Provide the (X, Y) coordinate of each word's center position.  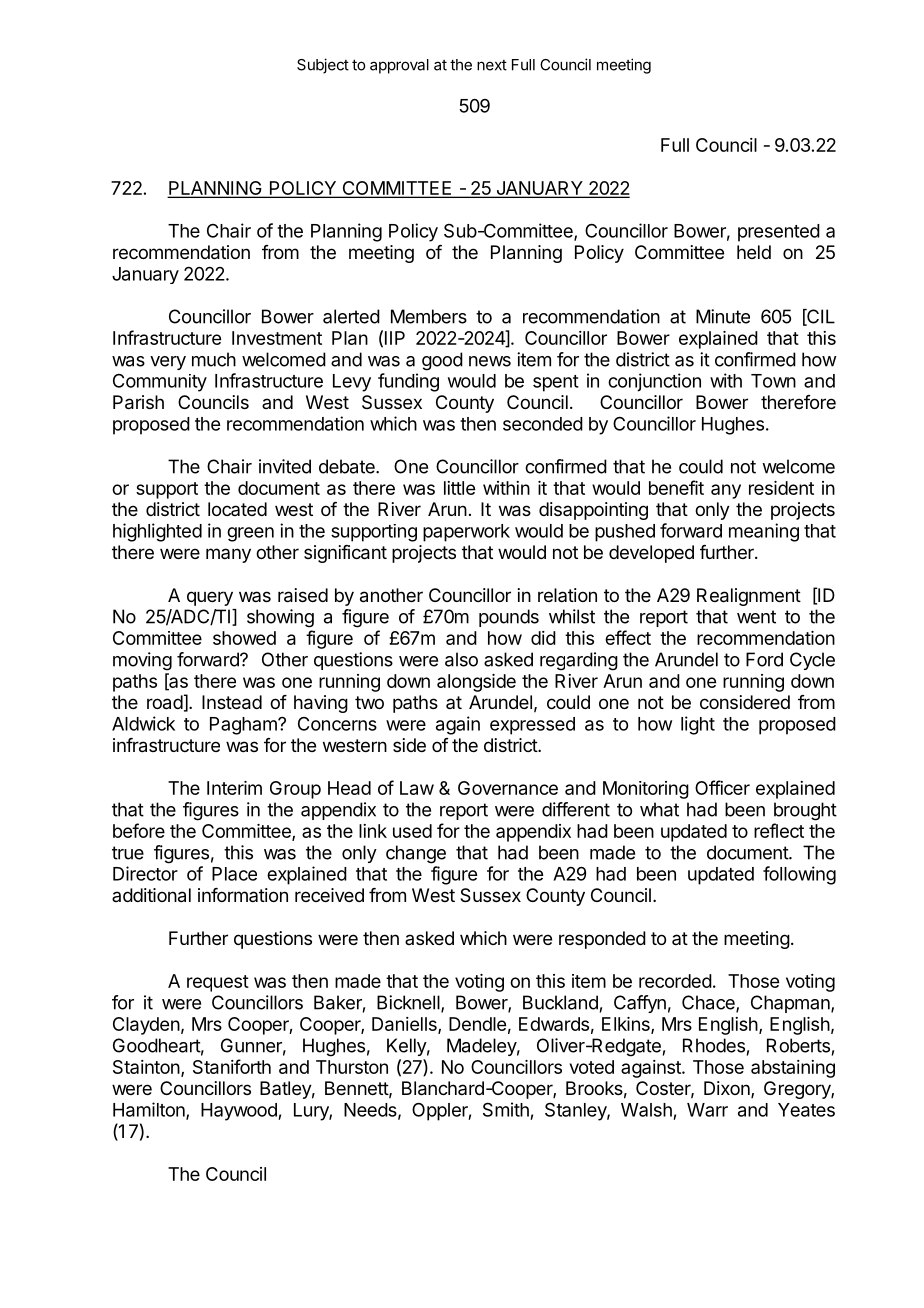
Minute (723, 316)
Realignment (749, 597)
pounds (509, 618)
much (214, 359)
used (412, 831)
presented (779, 233)
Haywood (240, 1112)
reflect (779, 830)
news (490, 361)
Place (234, 874)
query (210, 598)
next (492, 65)
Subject (323, 66)
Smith (506, 1109)
